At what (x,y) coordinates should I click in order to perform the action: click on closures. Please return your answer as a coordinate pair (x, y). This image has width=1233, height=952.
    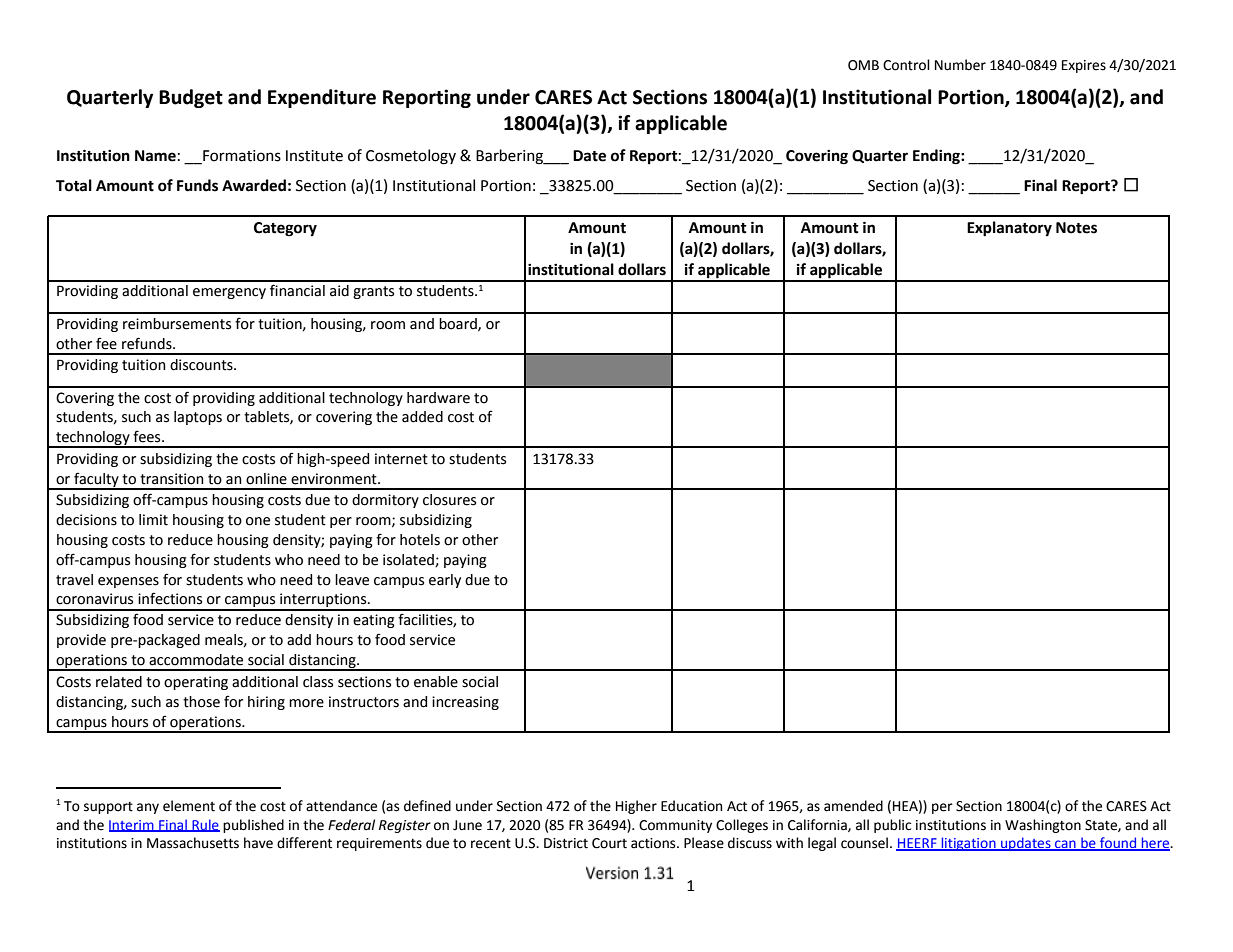
    Looking at the image, I should click on (449, 500).
